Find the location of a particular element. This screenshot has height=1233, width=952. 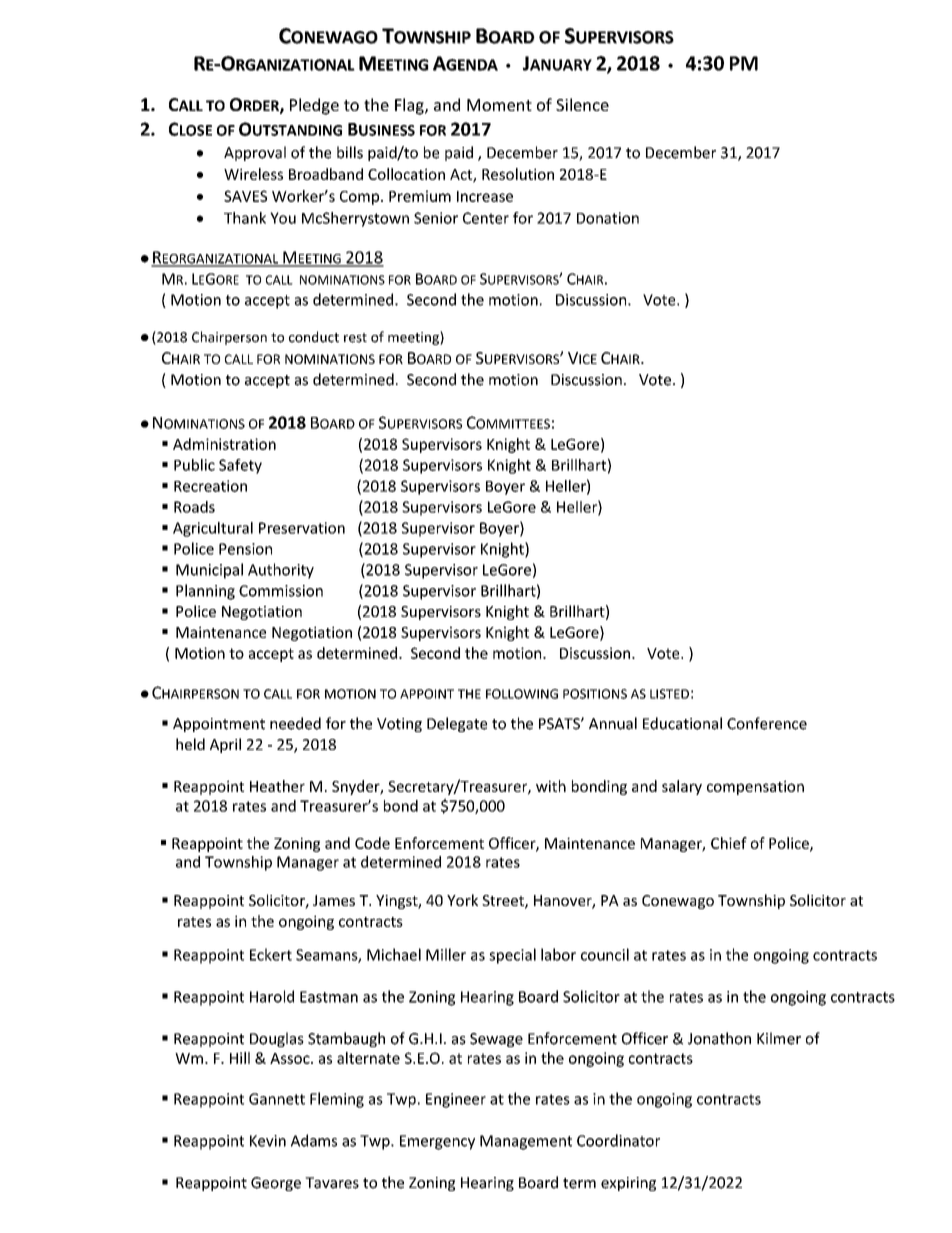

FOLLOWING is located at coordinates (522, 694).
